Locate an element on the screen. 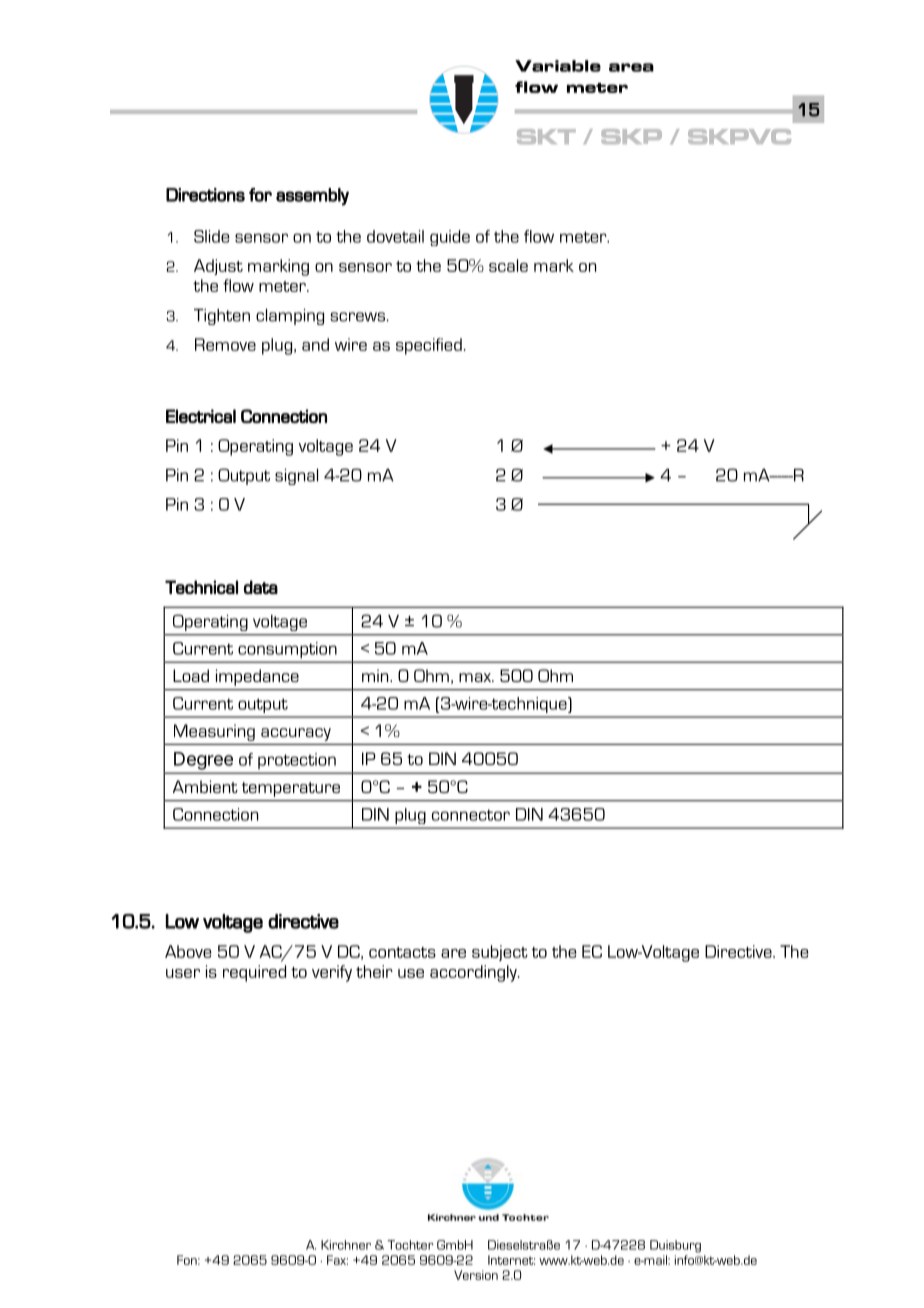 The image size is (924, 1308). Variable is located at coordinates (558, 66).
